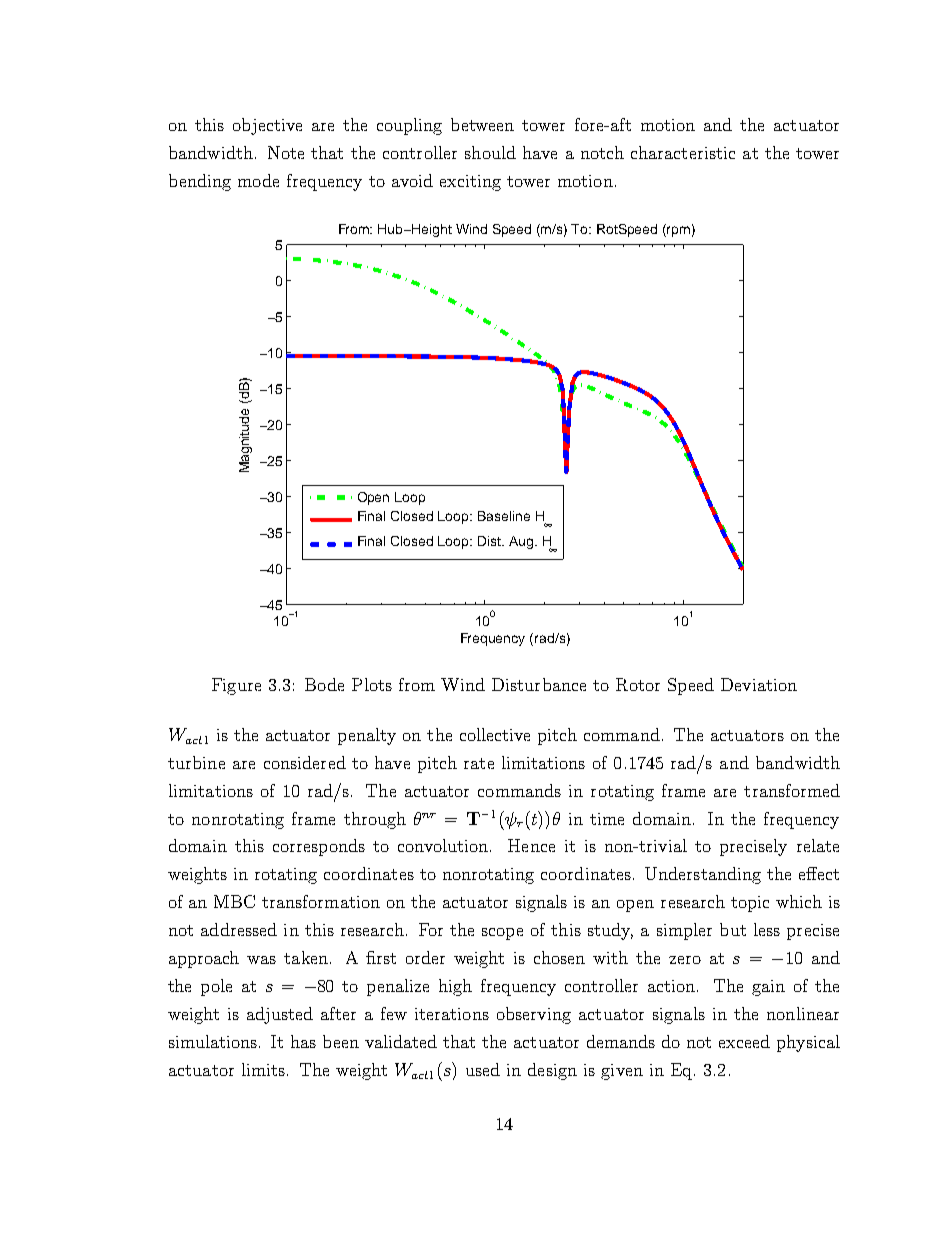 The height and width of the page is (1233, 952). Describe the element at coordinates (531, 845) in the page. I see `Hence` at that location.
